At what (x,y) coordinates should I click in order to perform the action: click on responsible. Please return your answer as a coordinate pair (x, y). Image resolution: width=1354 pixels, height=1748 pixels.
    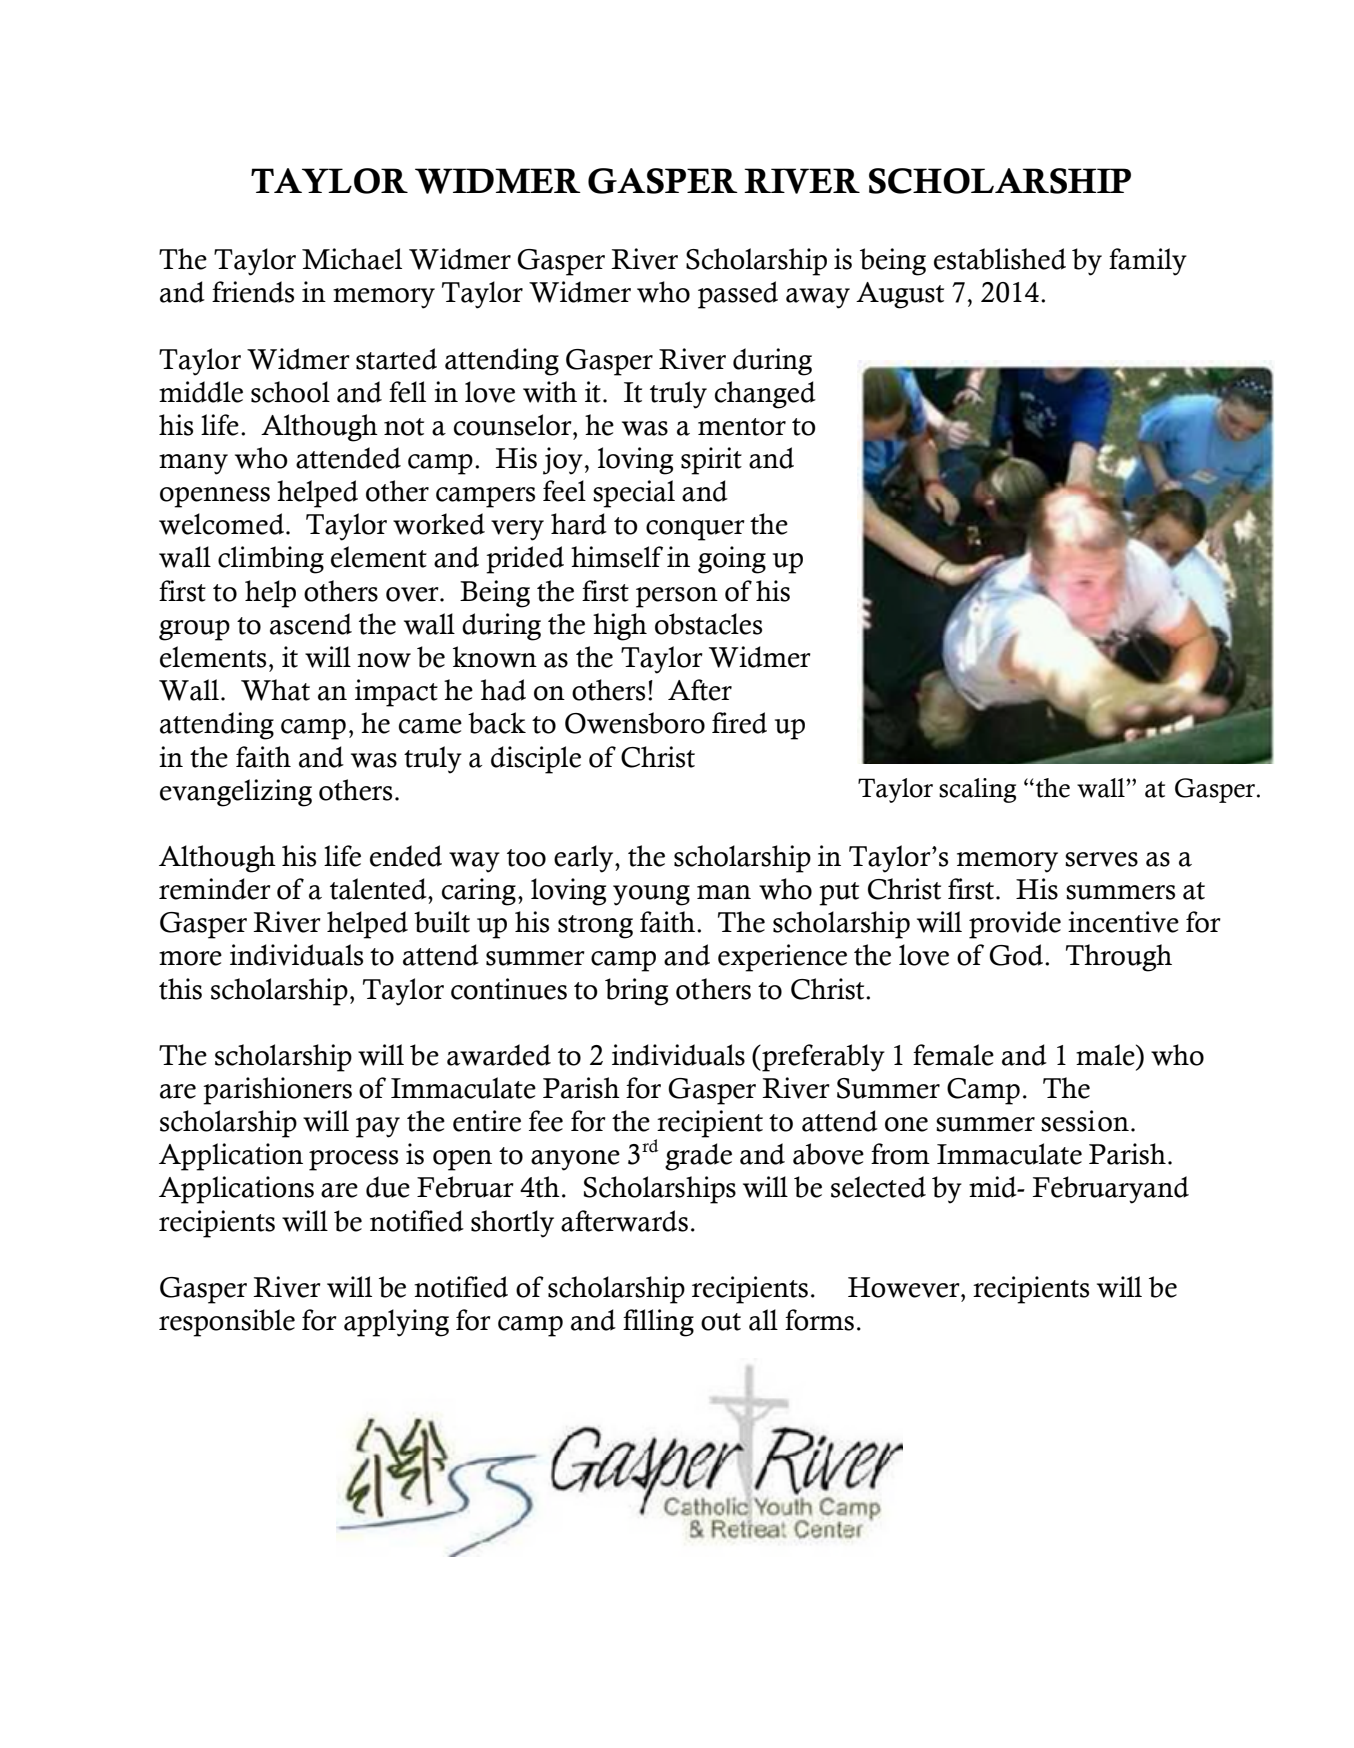
    Looking at the image, I should click on (227, 1323).
